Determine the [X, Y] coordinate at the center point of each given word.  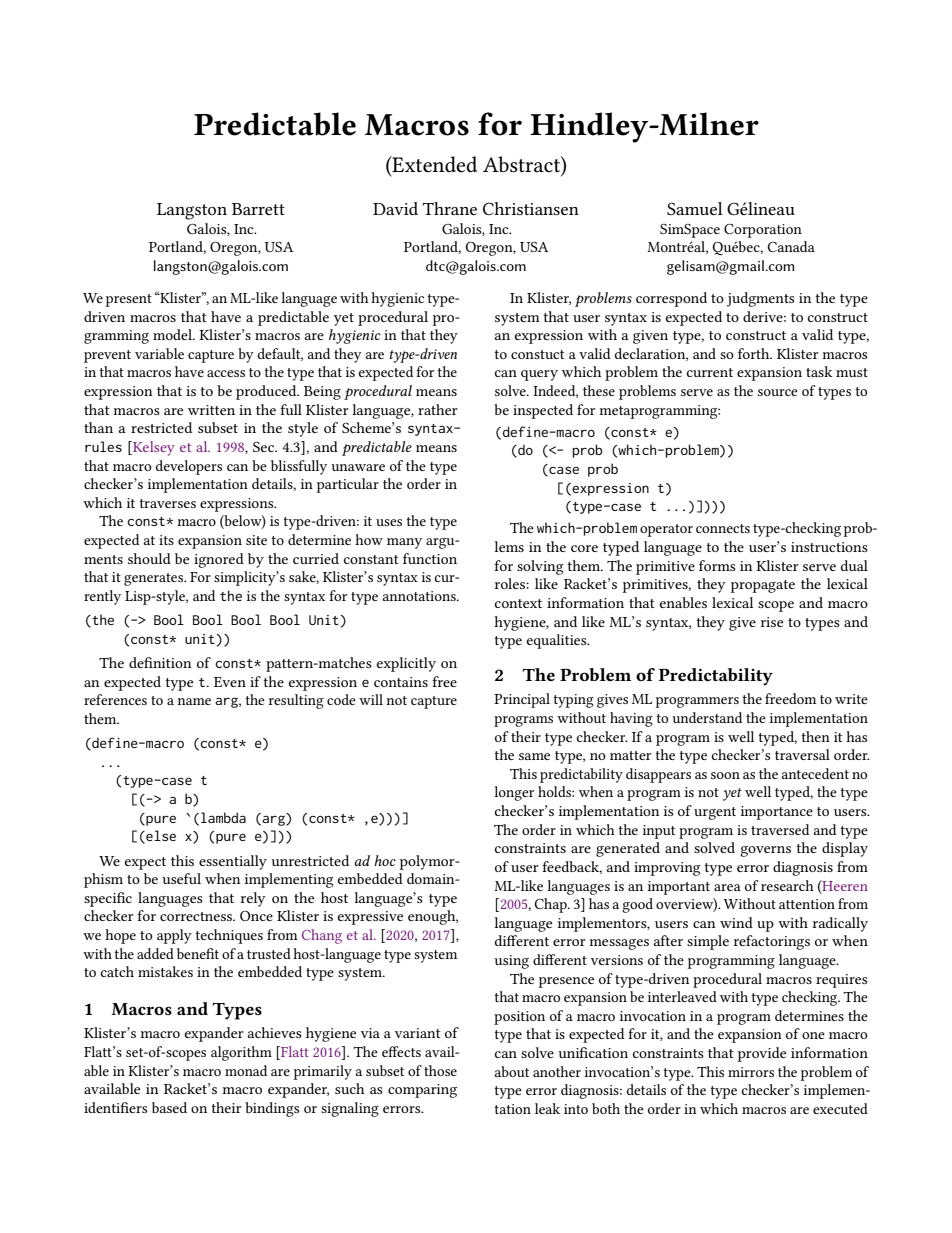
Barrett [258, 209]
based [169, 1107]
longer [514, 793]
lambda [223, 817]
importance [777, 813]
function [430, 558]
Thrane [449, 208]
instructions [829, 547]
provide [762, 1054]
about [511, 1071]
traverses [167, 503]
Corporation [763, 231]
